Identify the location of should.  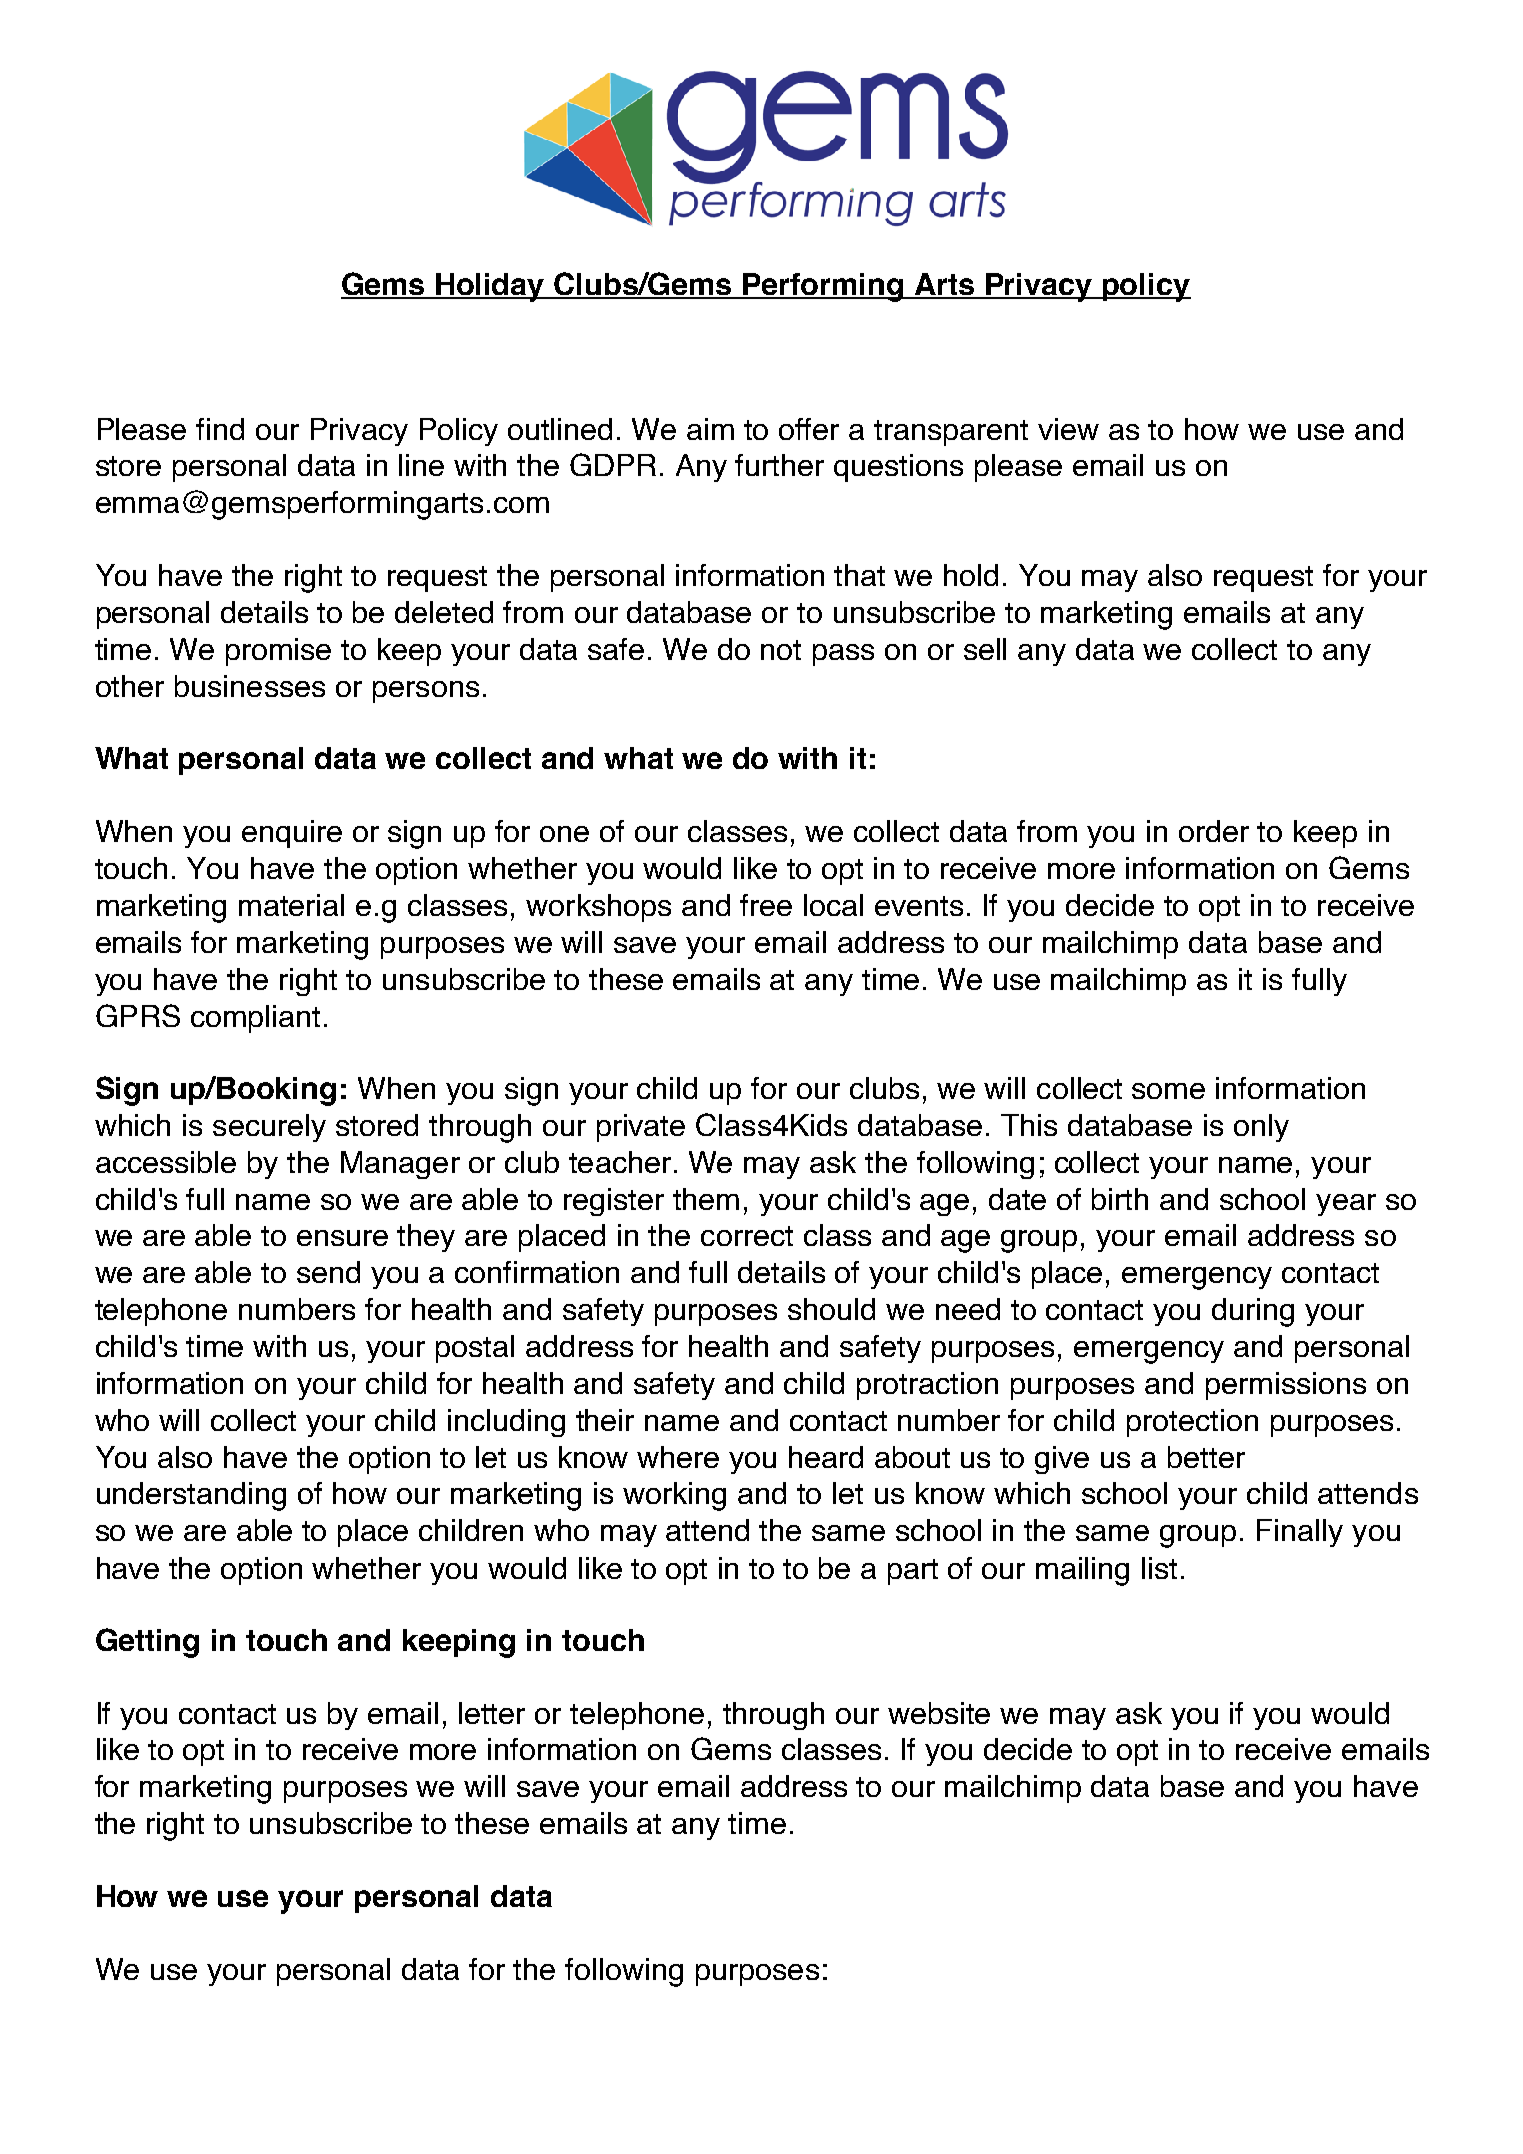
(831, 1309).
